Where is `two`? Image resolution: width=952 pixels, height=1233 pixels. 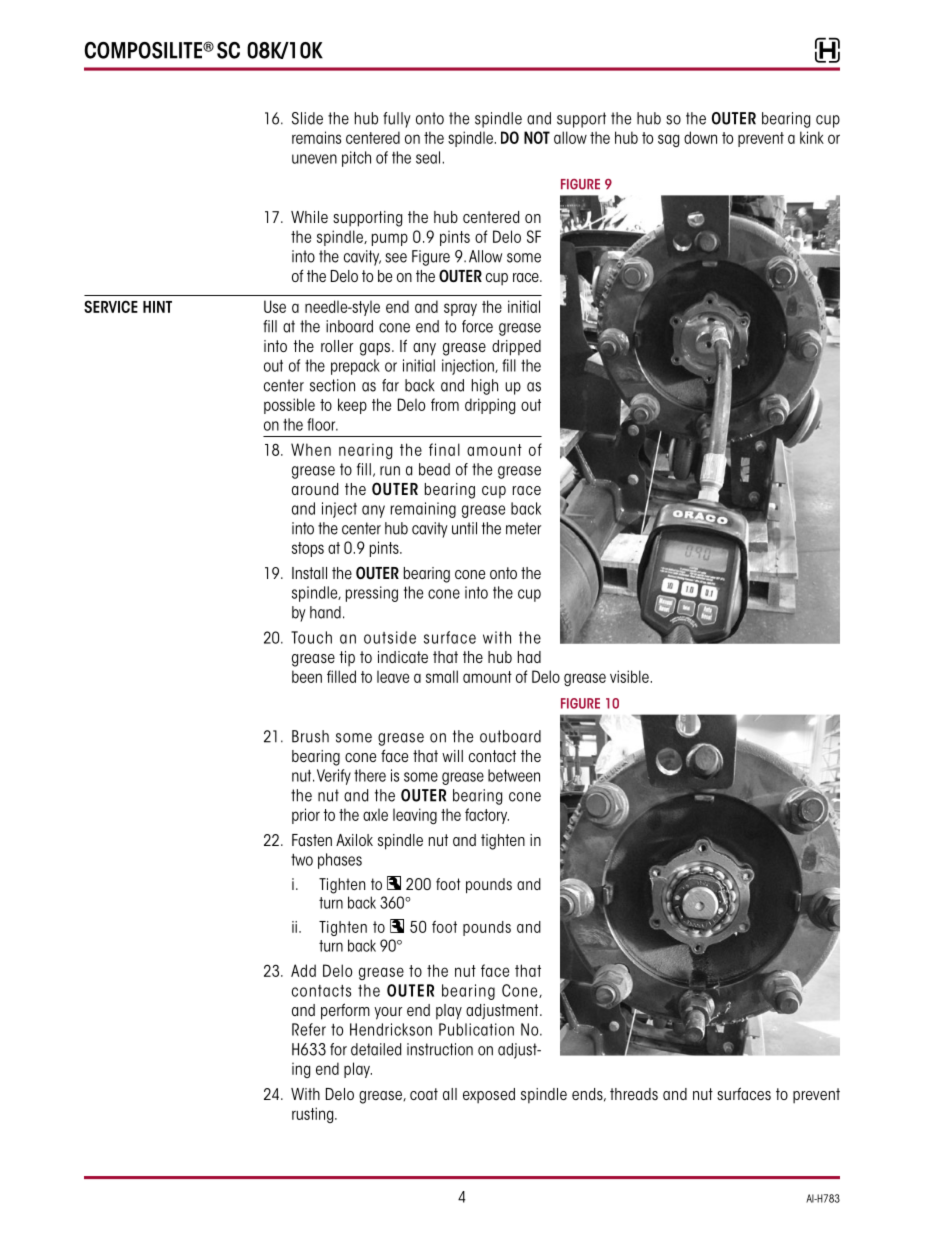
two is located at coordinates (302, 860).
